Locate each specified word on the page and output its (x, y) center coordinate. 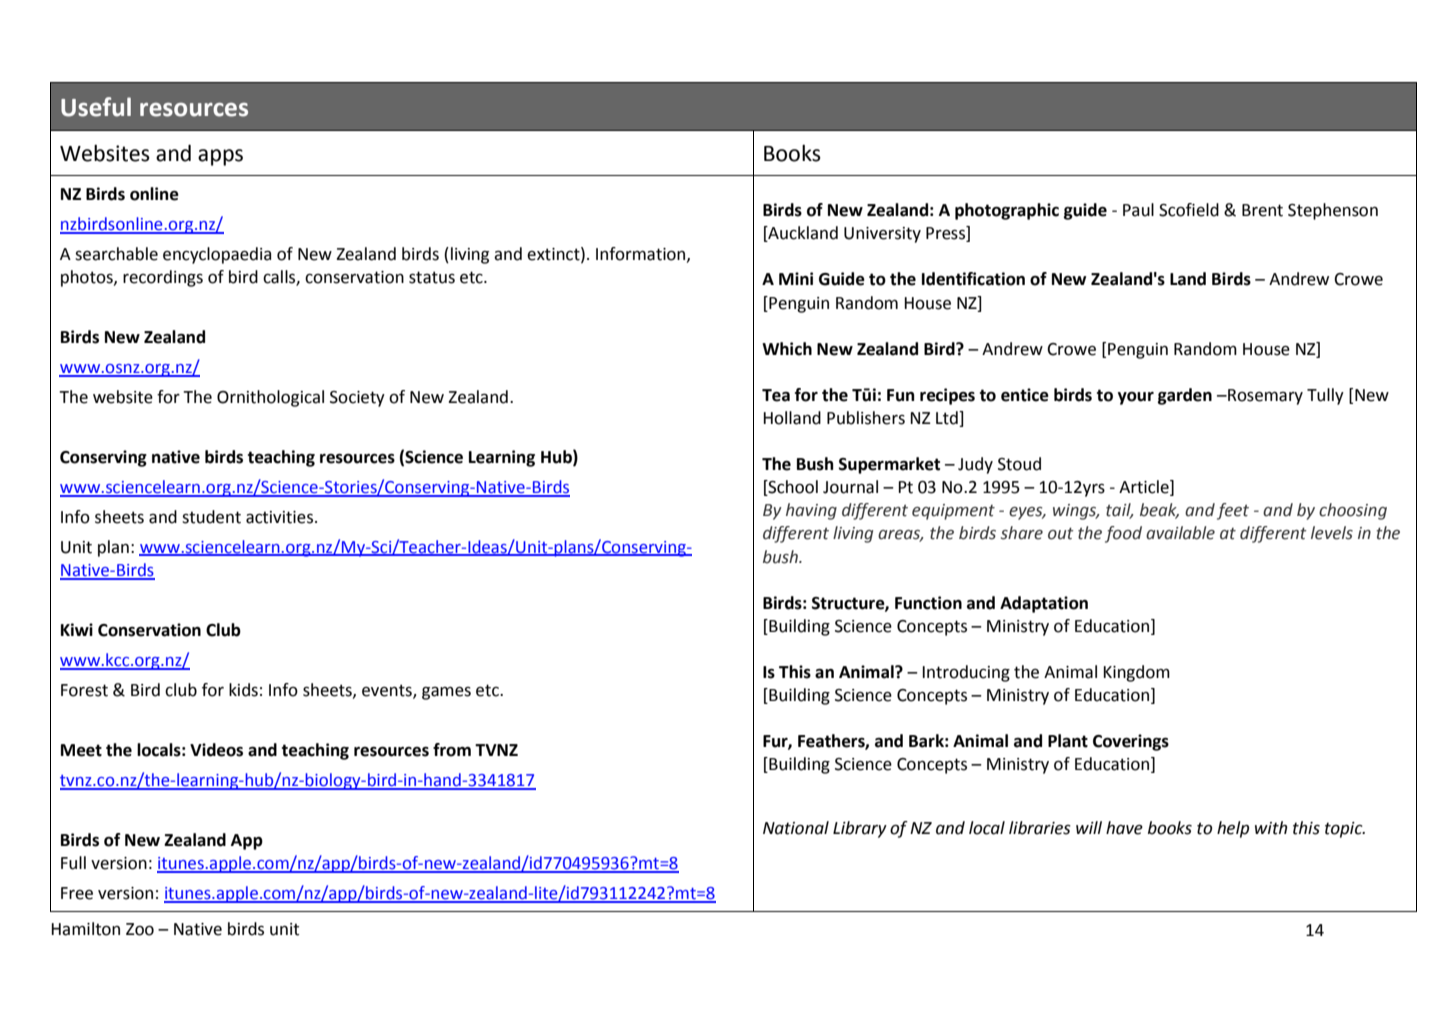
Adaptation (1044, 604)
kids (243, 690)
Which (787, 349)
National (796, 828)
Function (928, 603)
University (882, 235)
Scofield (1189, 210)
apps (220, 157)
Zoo (140, 929)
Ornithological (270, 398)
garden (1185, 396)
